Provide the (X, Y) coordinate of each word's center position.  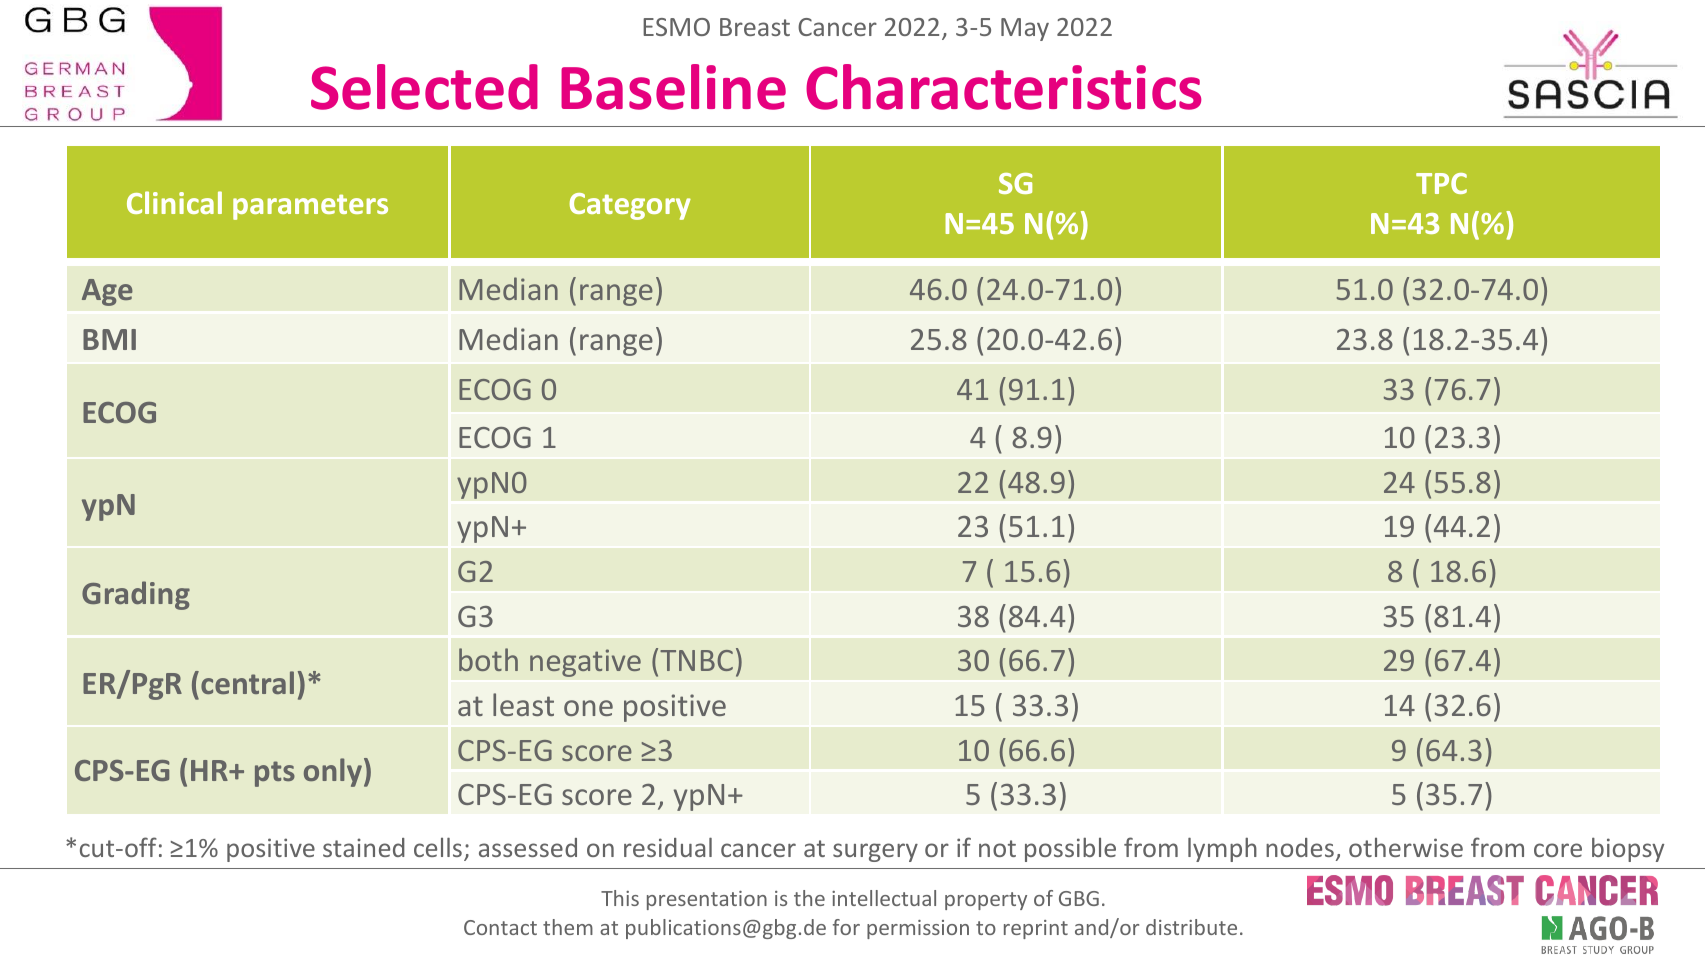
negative (585, 663)
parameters (310, 207)
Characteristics (1003, 87)
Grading (136, 595)
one (588, 708)
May (1025, 29)
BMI (109, 339)
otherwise (1406, 847)
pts (275, 774)
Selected (424, 87)
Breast (755, 27)
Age (107, 292)
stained (364, 847)
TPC (1441, 183)
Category (630, 206)
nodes (1300, 847)
